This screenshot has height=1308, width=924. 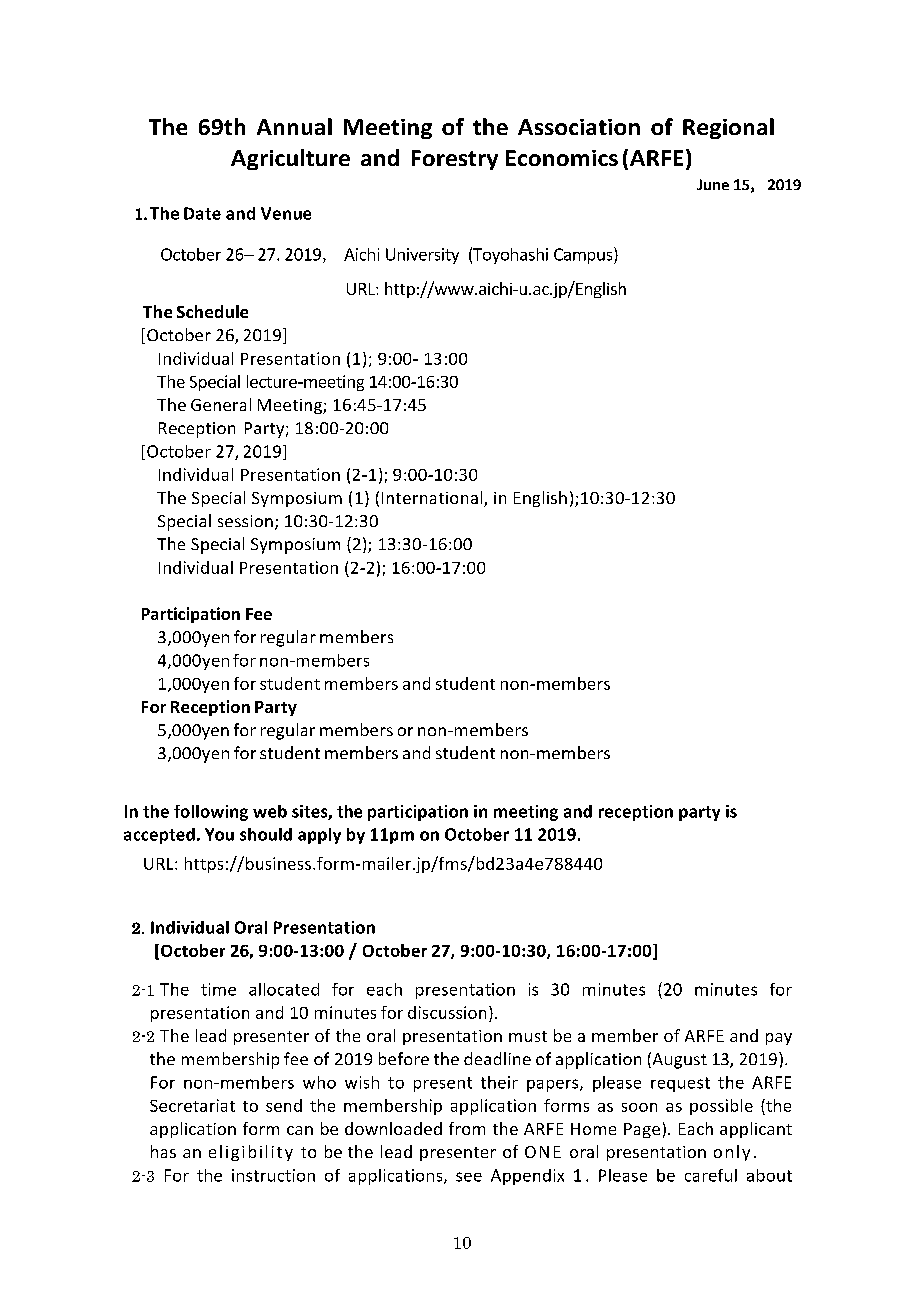 What do you see at coordinates (245, 521) in the screenshot?
I see `session` at bounding box center [245, 521].
